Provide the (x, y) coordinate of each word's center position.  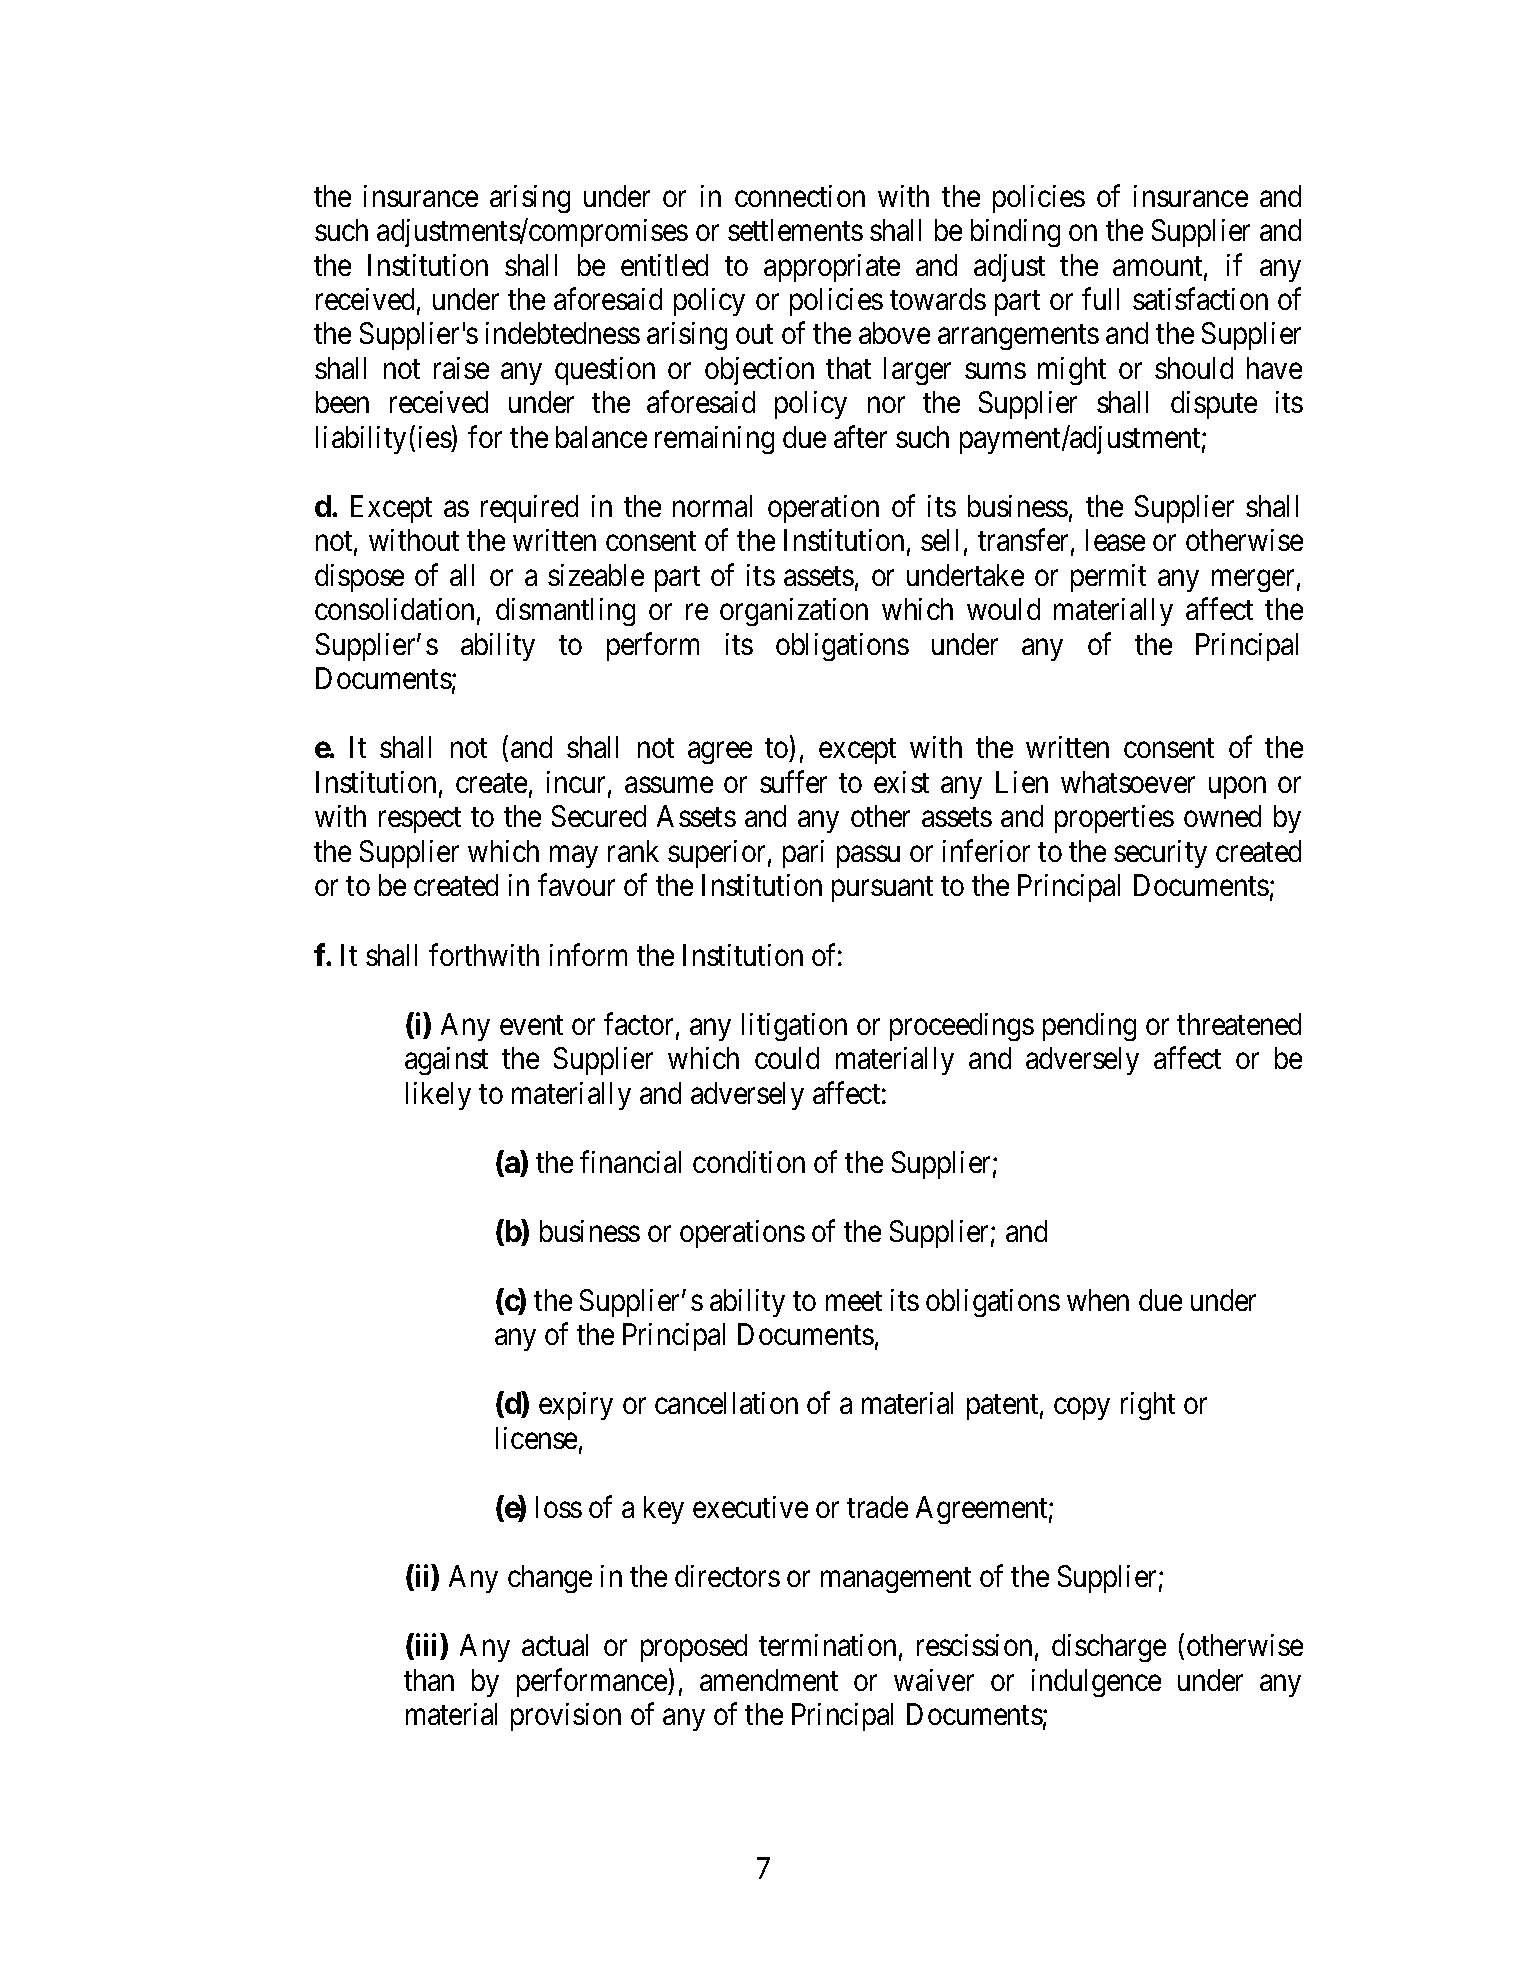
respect (420, 820)
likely (438, 1096)
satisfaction (1200, 299)
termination (827, 1645)
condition (749, 1162)
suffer (793, 781)
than (429, 1680)
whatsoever (1128, 782)
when (1098, 1300)
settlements (795, 230)
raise (461, 368)
